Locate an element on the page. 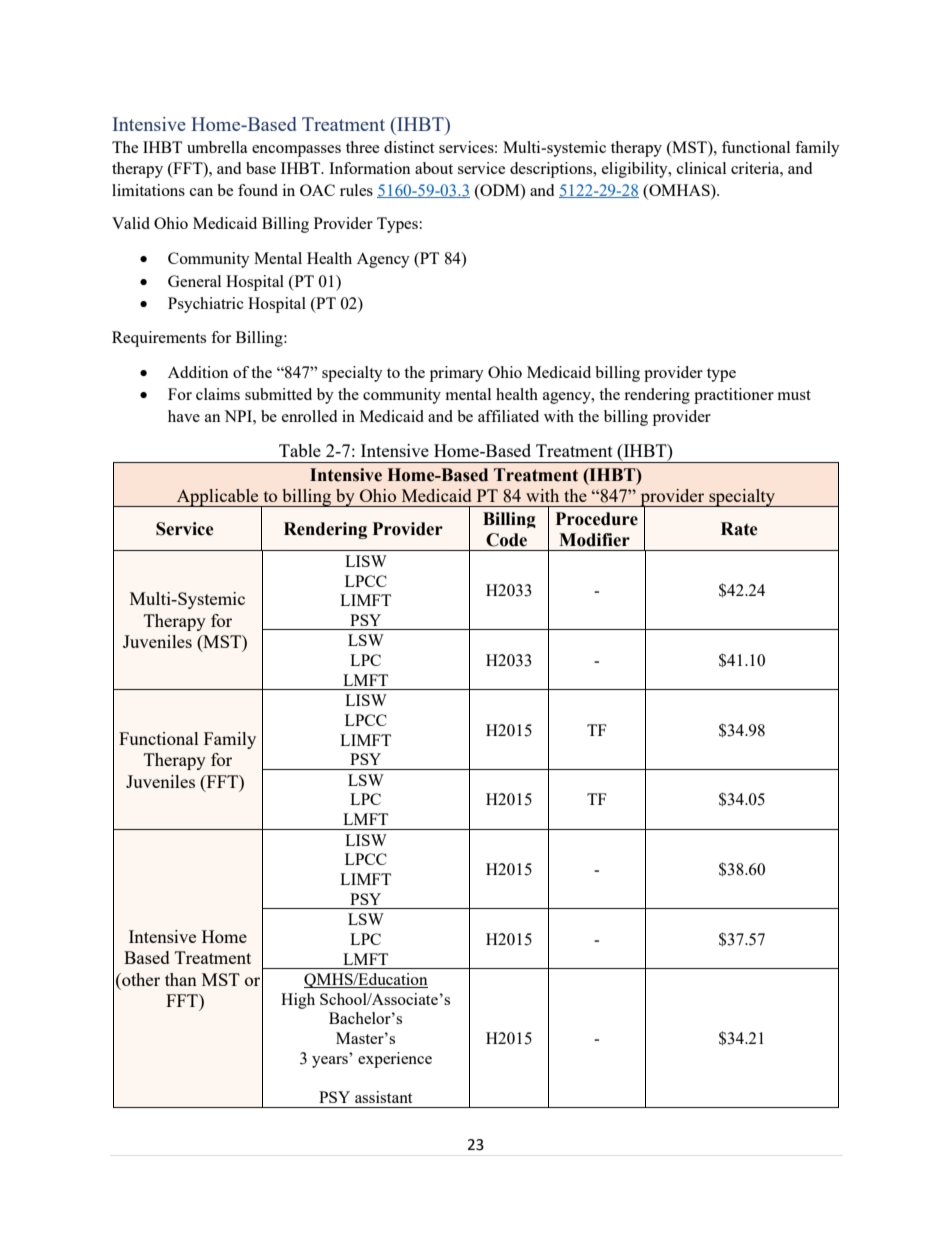 This page has height=1233, width=952. Rate is located at coordinates (739, 529).
